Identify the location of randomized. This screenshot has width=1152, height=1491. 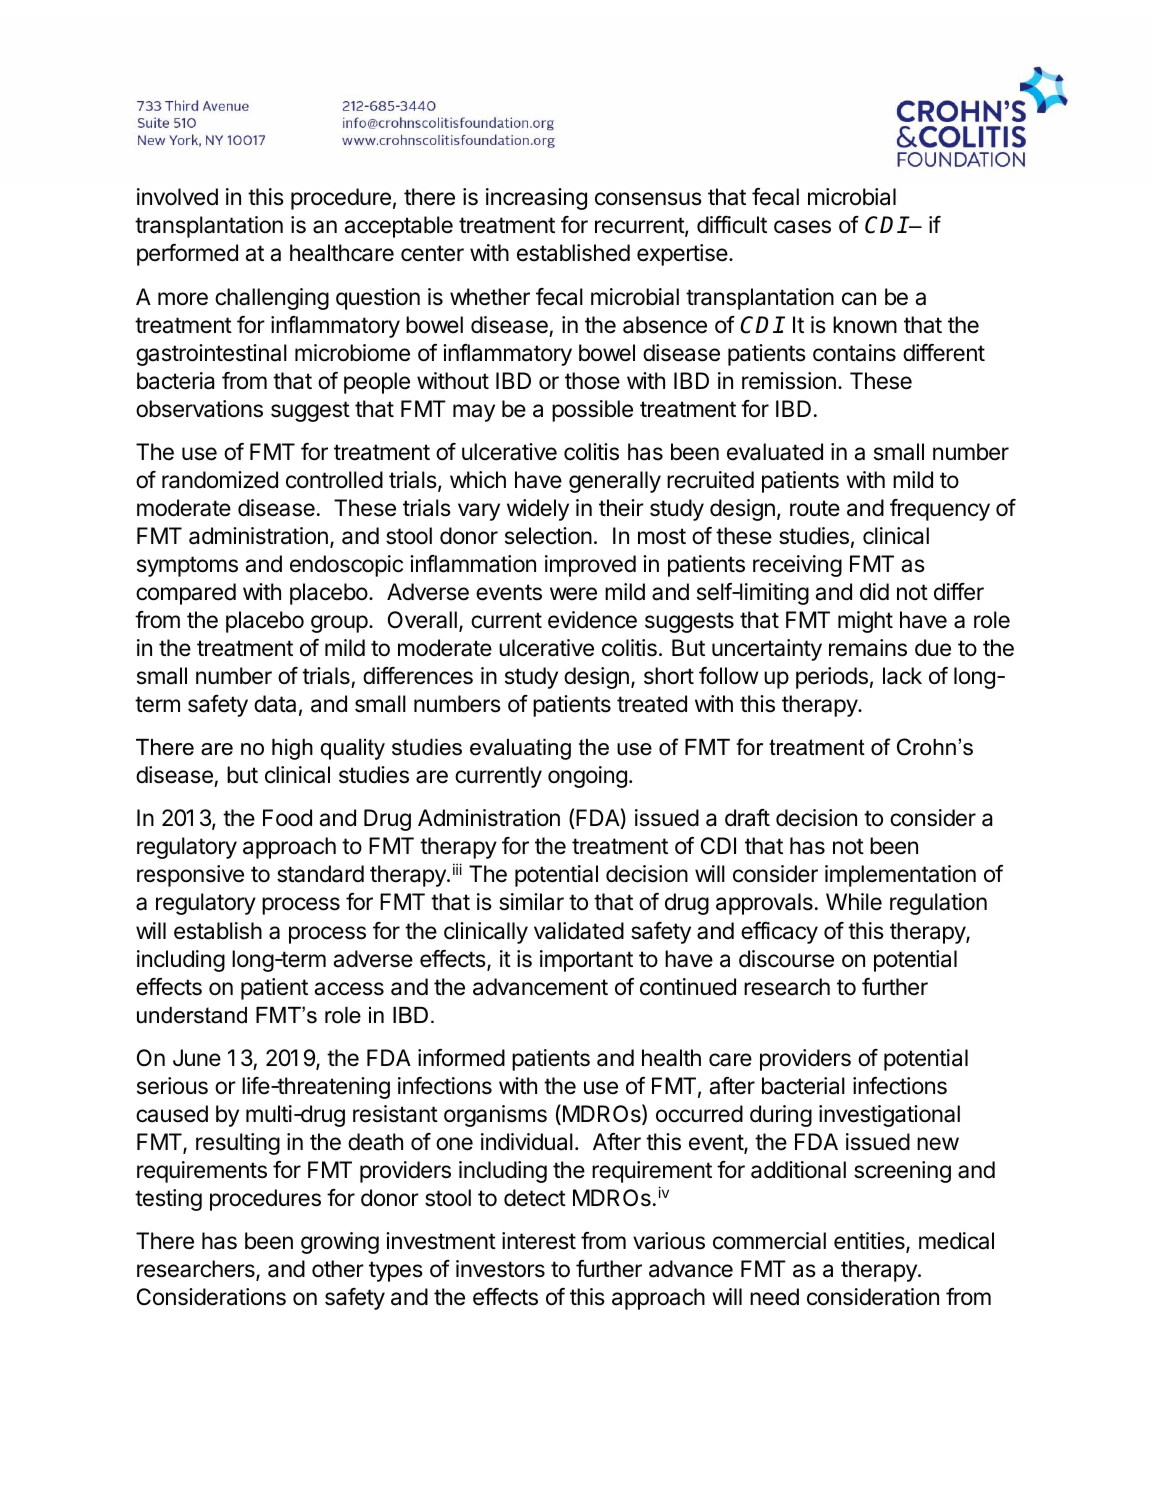
(220, 480).
